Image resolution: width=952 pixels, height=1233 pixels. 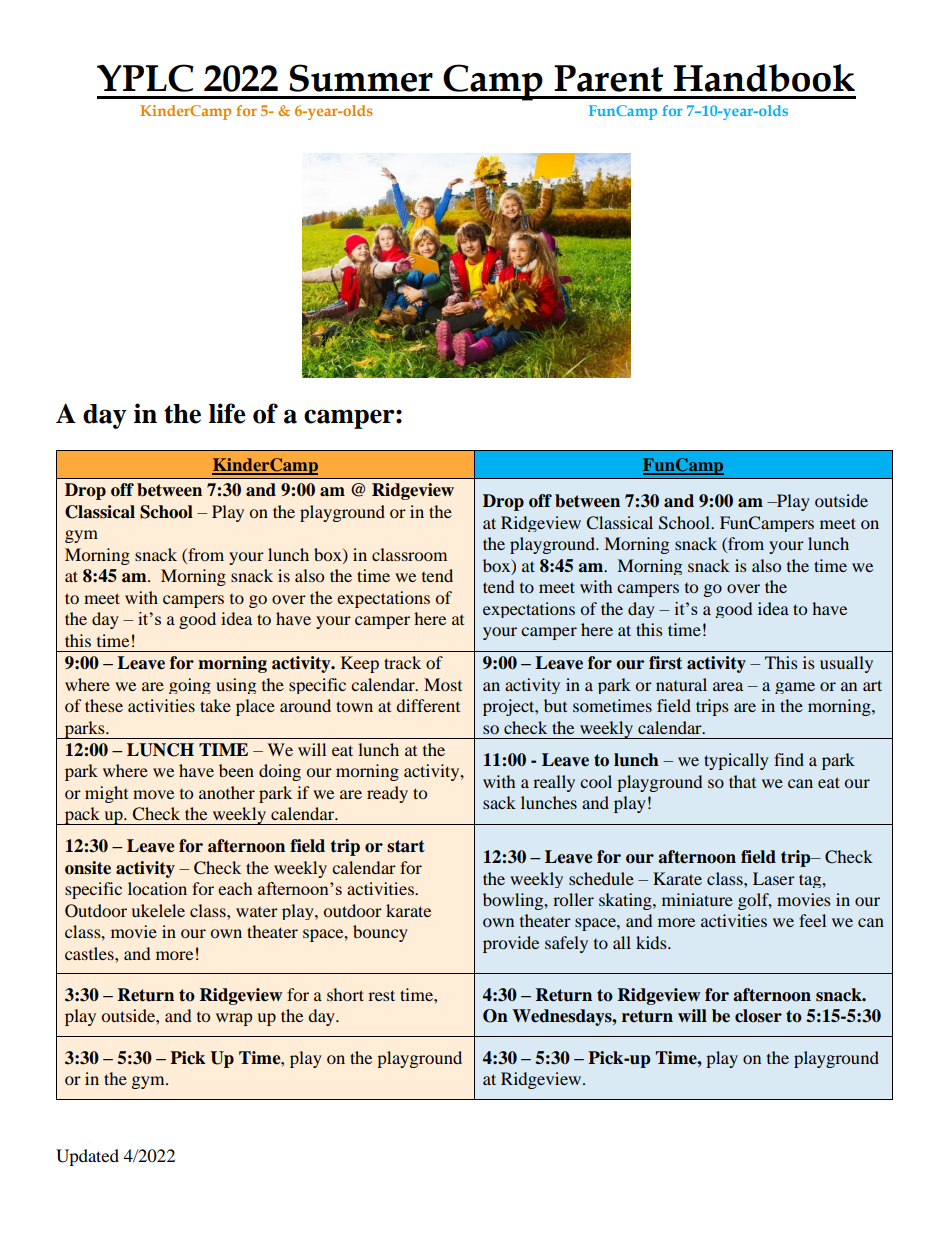 I want to click on rest, so click(x=381, y=995).
